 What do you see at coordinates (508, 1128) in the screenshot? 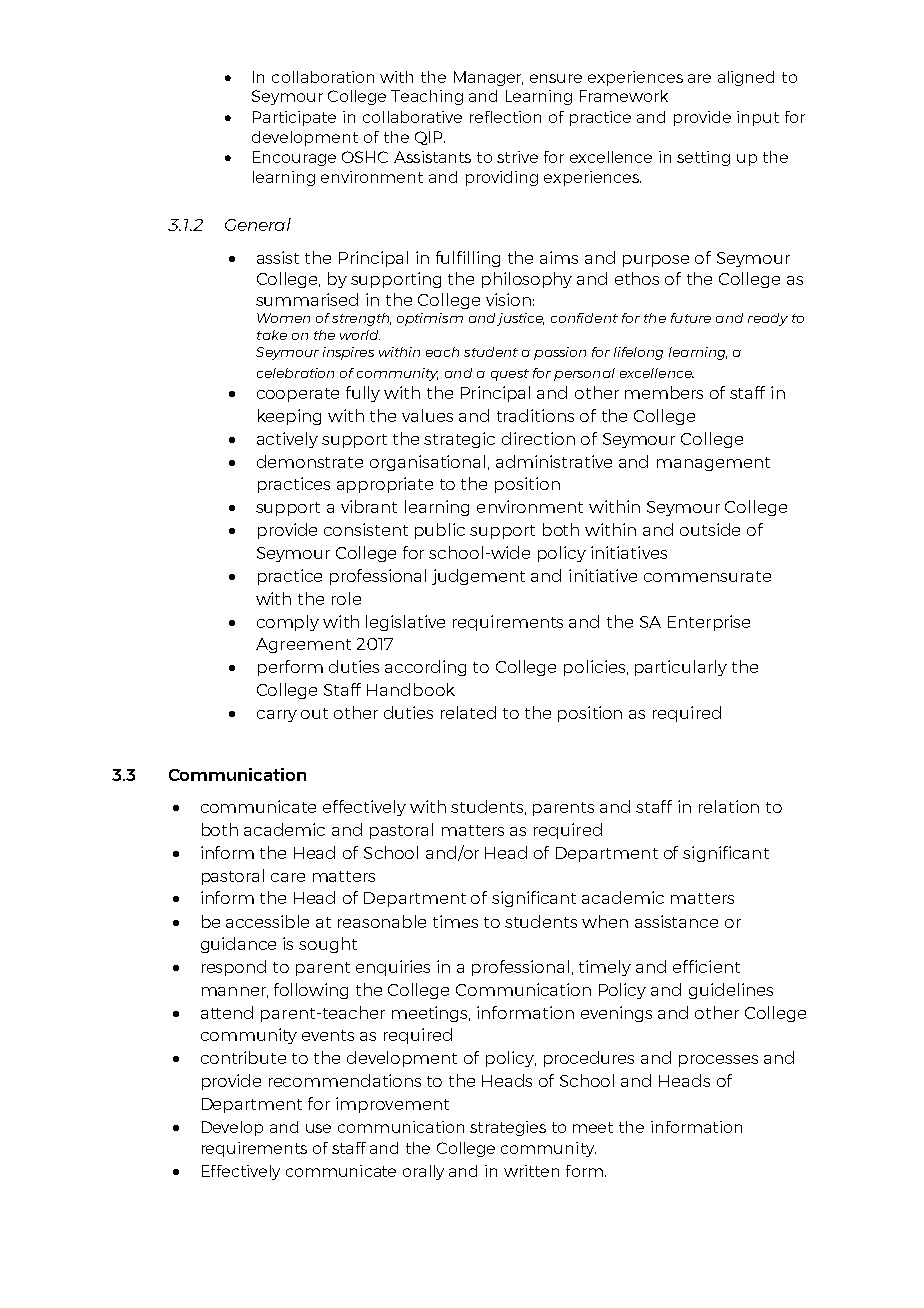
I see `strategies` at bounding box center [508, 1128].
